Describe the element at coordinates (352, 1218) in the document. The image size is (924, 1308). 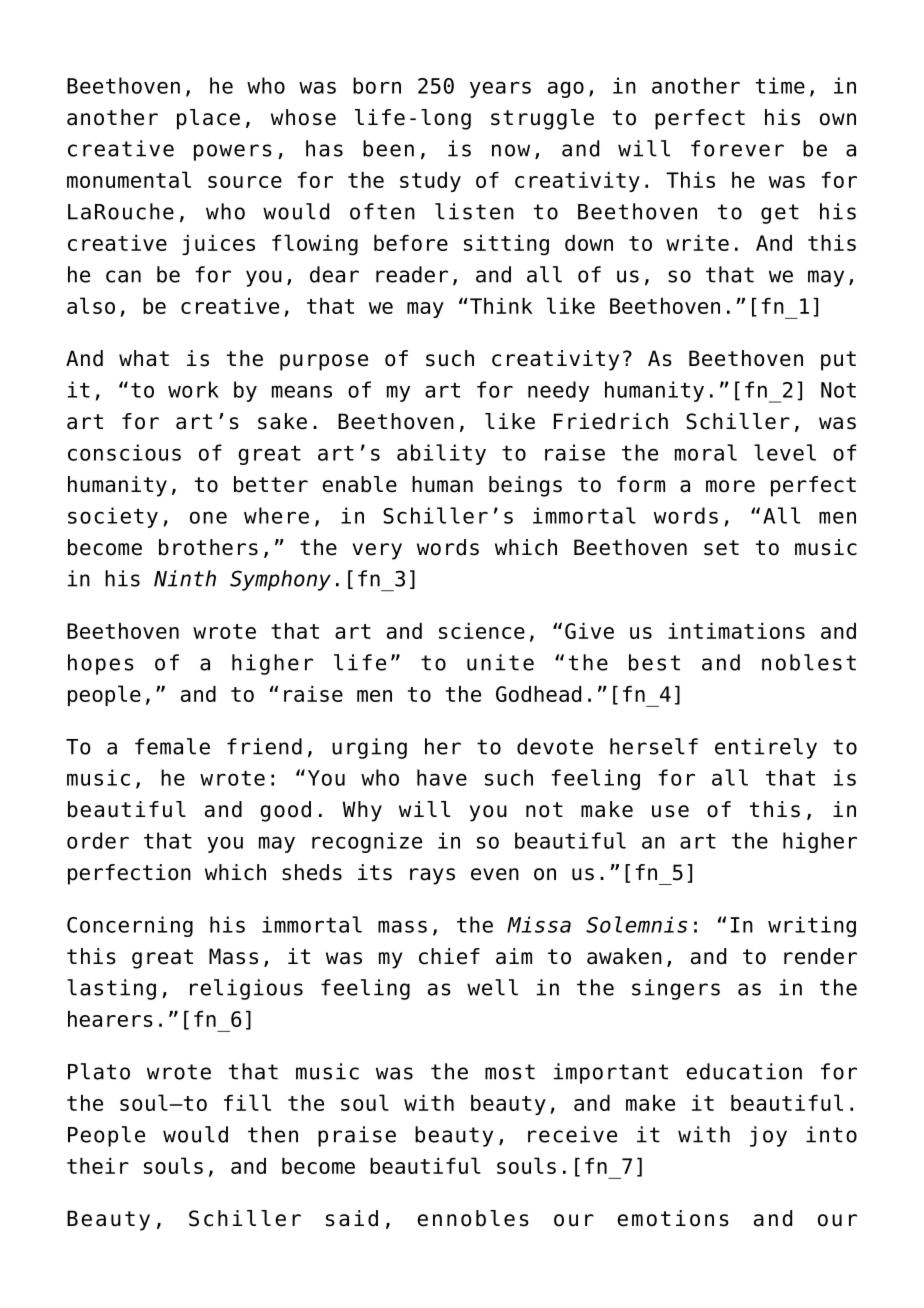
I see `said` at that location.
